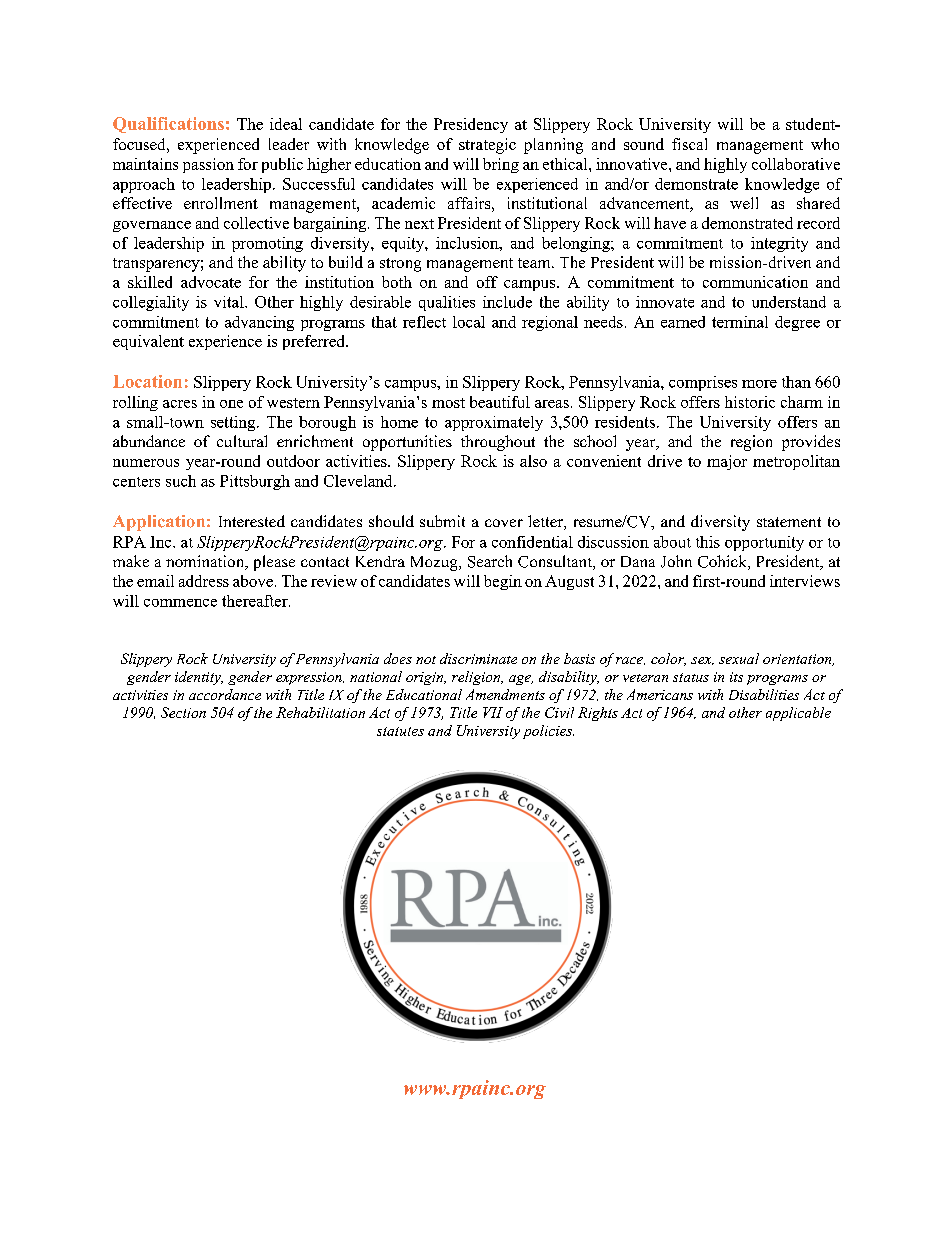 The image size is (952, 1233). What do you see at coordinates (494, 423) in the screenshot?
I see `approximately` at bounding box center [494, 423].
